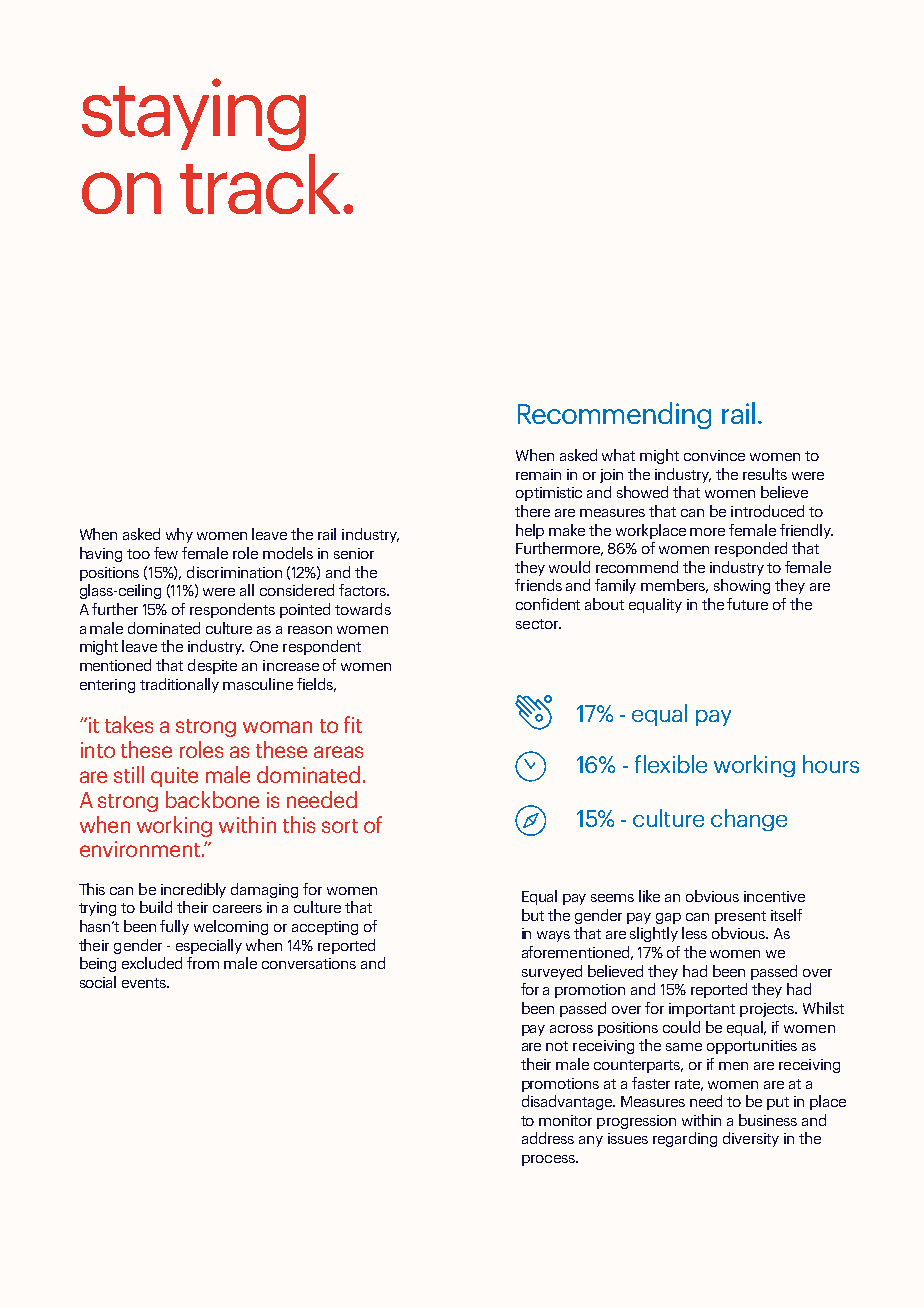 Image resolution: width=924 pixels, height=1308 pixels. What do you see at coordinates (212, 799) in the screenshot?
I see `backbone` at bounding box center [212, 799].
